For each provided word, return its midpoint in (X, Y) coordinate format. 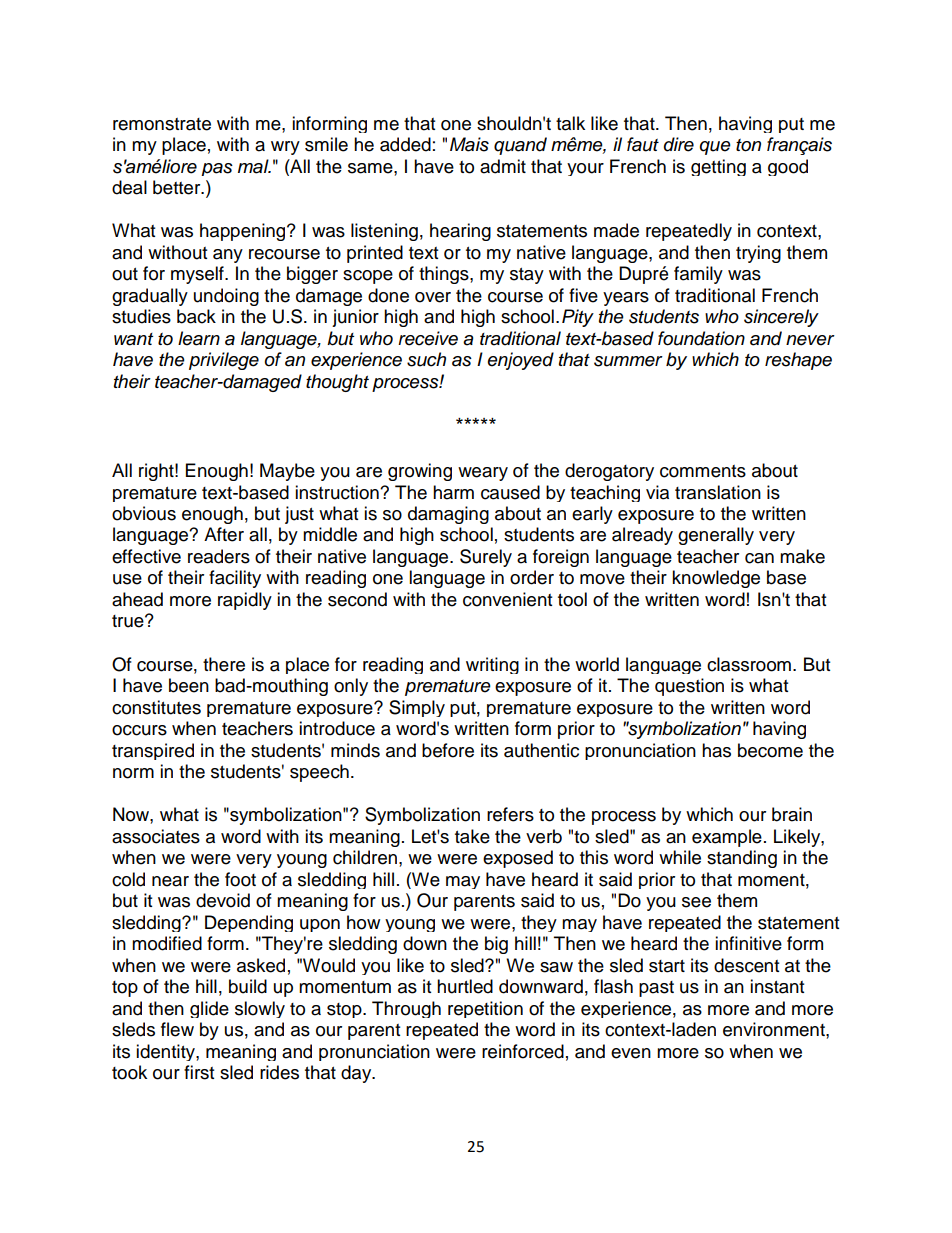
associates (156, 836)
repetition (485, 1009)
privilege (224, 361)
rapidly (245, 601)
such (426, 359)
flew (177, 1029)
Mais (469, 144)
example (727, 838)
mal (254, 166)
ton (748, 145)
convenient (507, 599)
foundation (701, 338)
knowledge (716, 579)
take (472, 836)
